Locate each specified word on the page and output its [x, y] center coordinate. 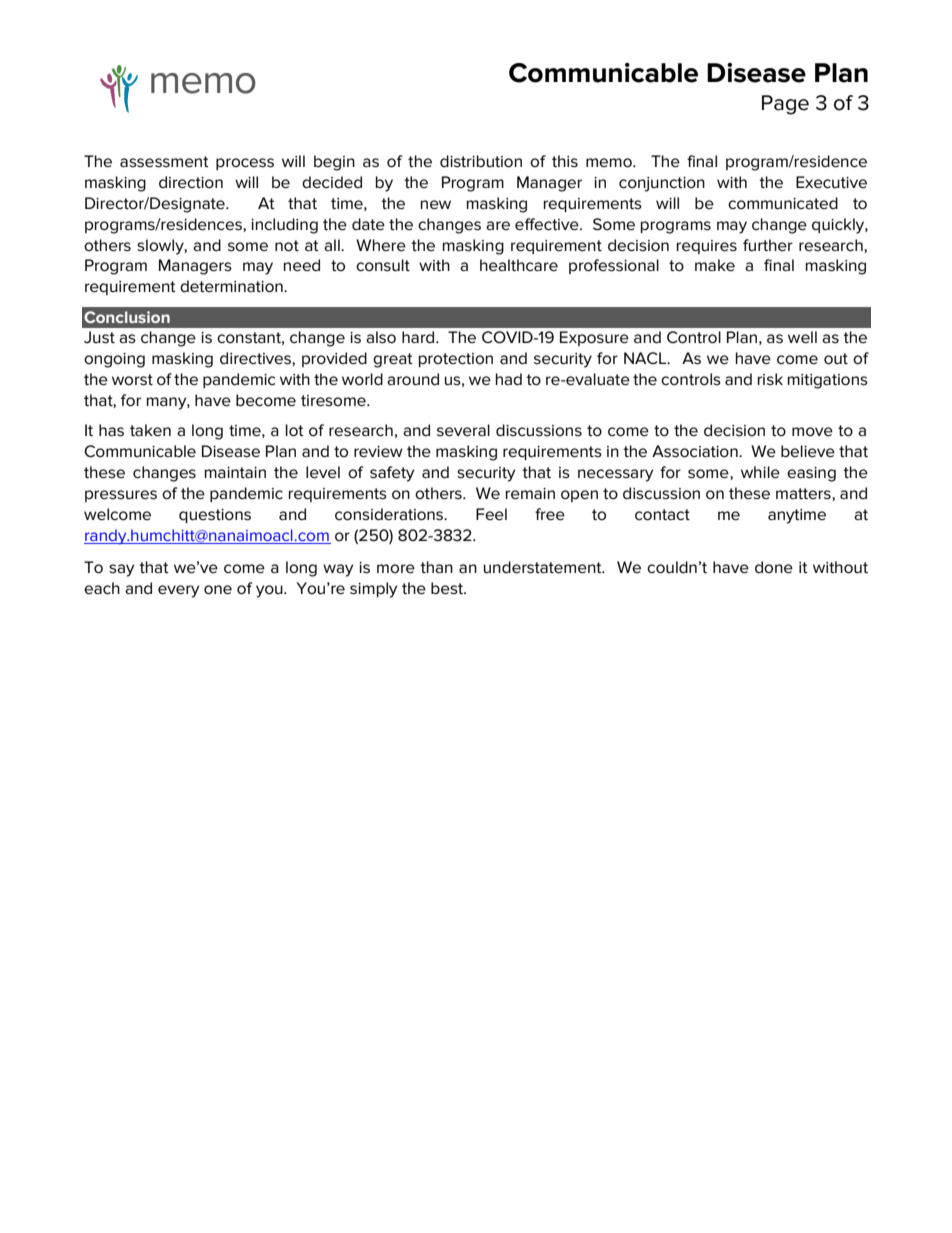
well [802, 337]
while [760, 472]
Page [785, 105]
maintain [235, 472]
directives [256, 359]
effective [548, 224]
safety [392, 474]
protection [456, 360]
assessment [164, 162]
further [768, 245]
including [284, 226]
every [178, 591]
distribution [481, 161]
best [448, 588]
